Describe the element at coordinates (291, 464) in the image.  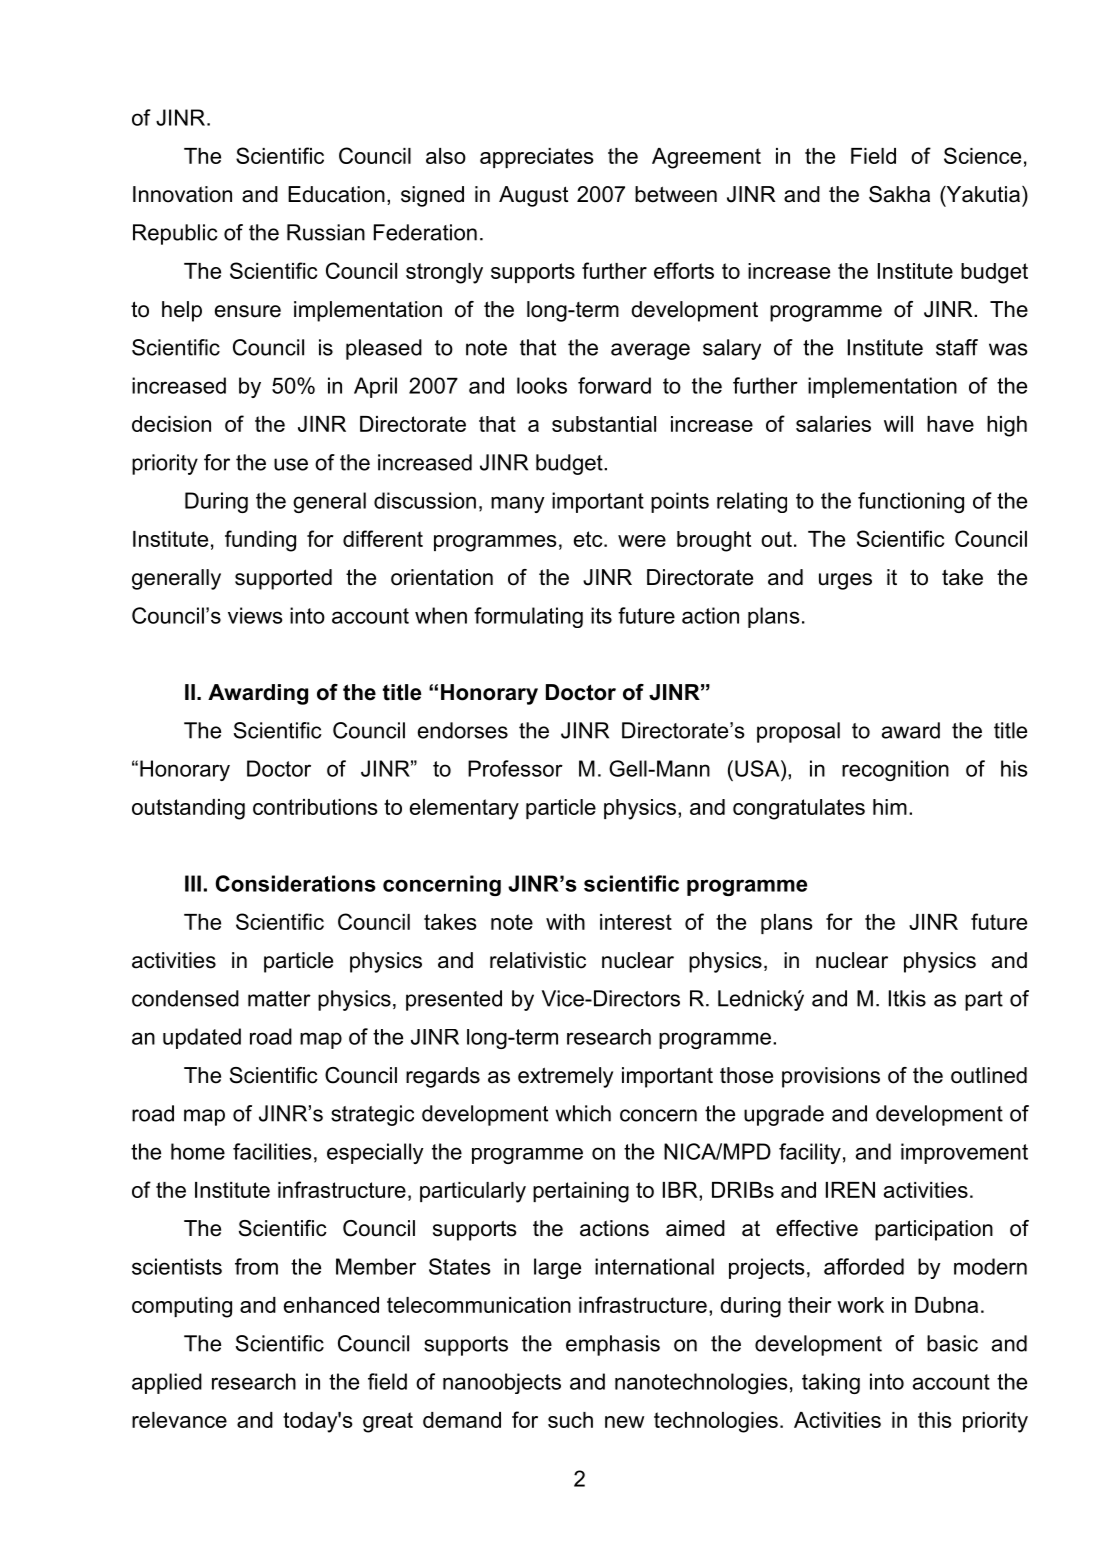
I see `use` at that location.
